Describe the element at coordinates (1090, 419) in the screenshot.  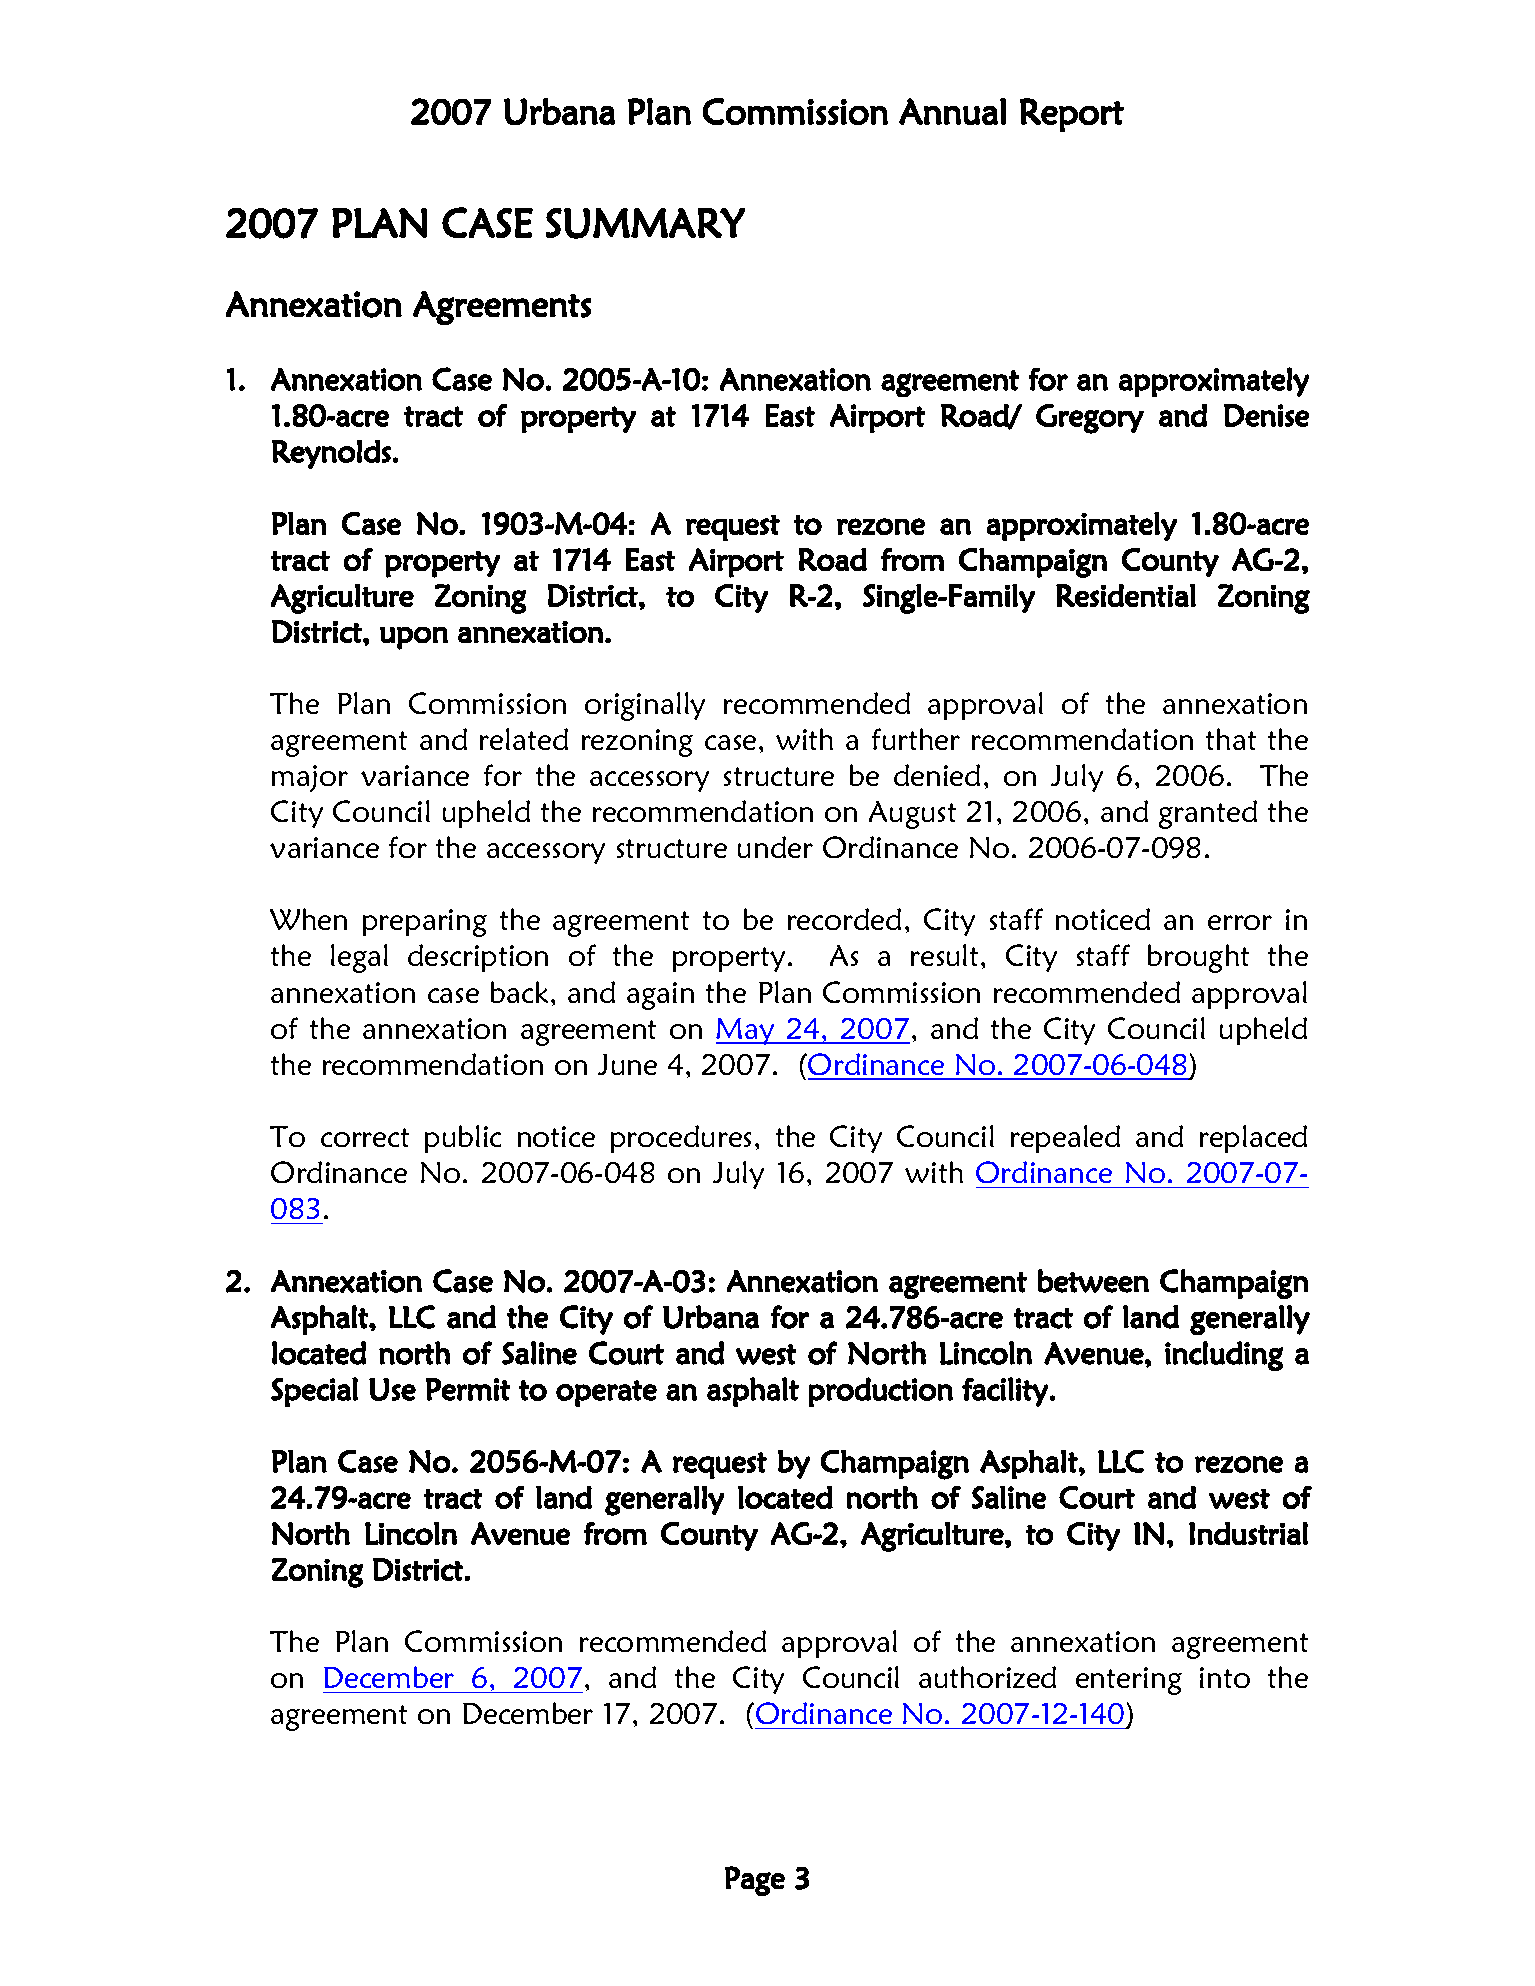
I see `Gregory` at that location.
